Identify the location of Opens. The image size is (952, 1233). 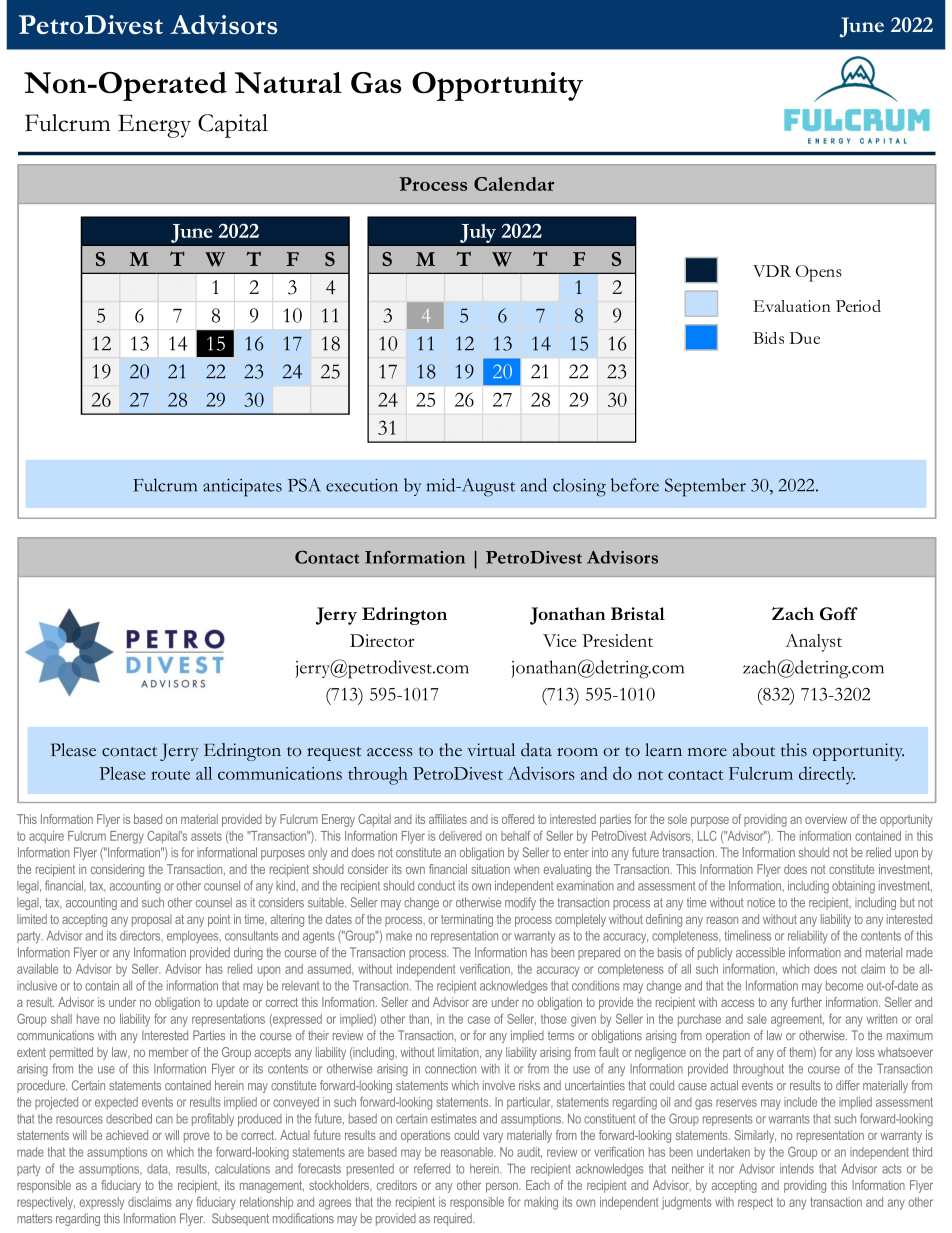
(819, 273).
